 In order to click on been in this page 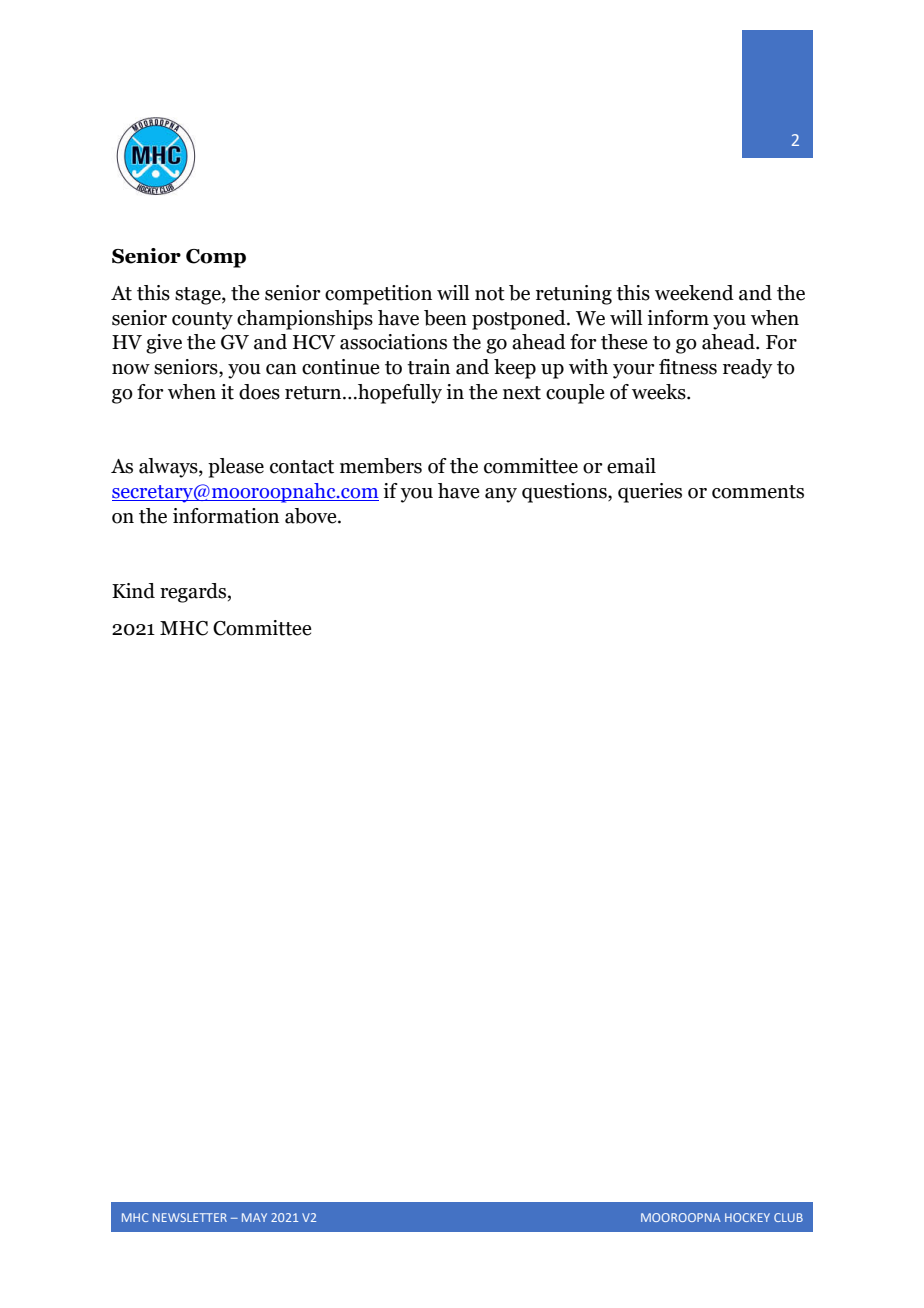, I will do `click(445, 318)`.
